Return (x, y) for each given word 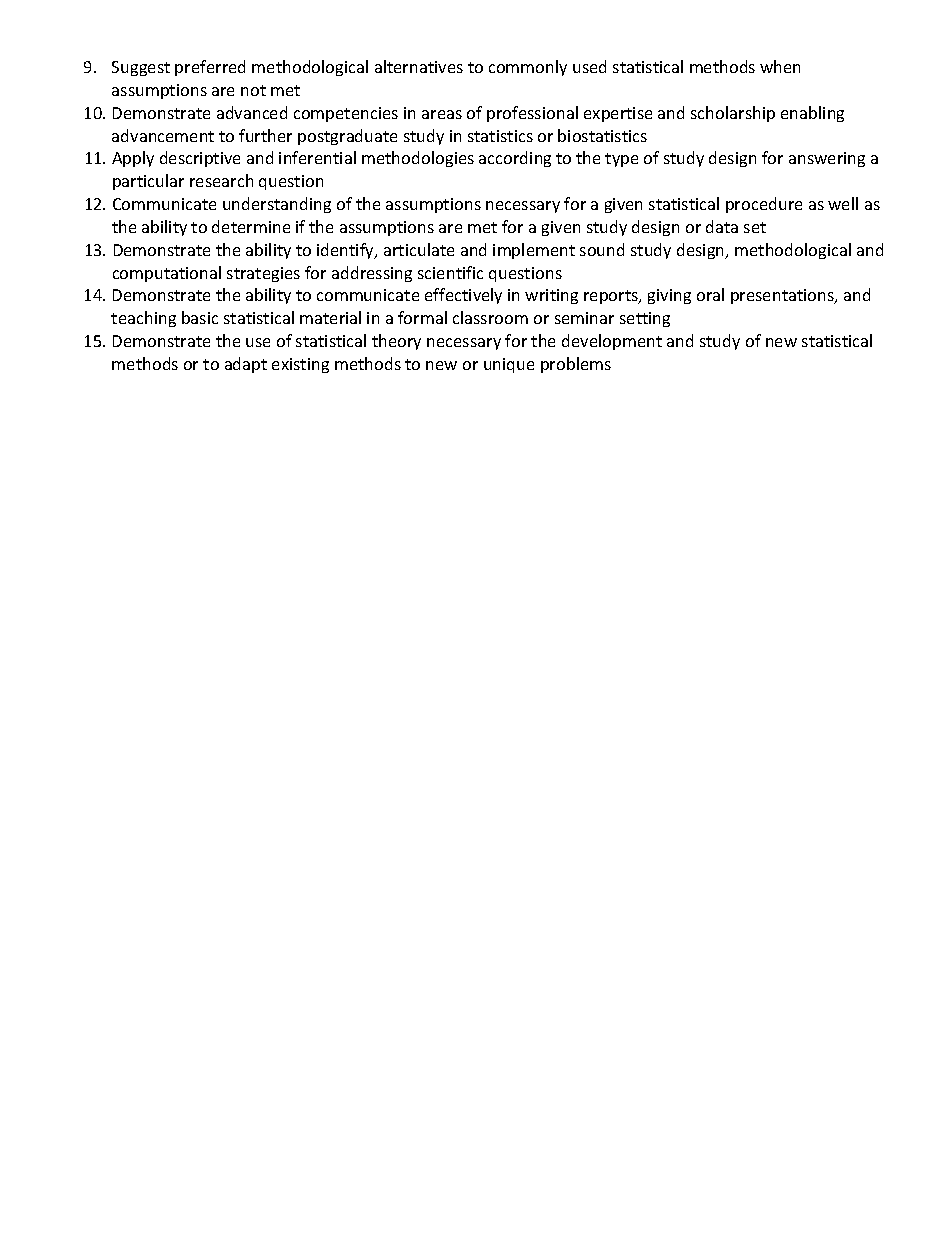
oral (710, 294)
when (780, 66)
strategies (263, 274)
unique (509, 365)
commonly (528, 68)
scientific (450, 272)
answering (827, 159)
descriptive (200, 159)
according (515, 159)
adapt (246, 365)
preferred (210, 68)
